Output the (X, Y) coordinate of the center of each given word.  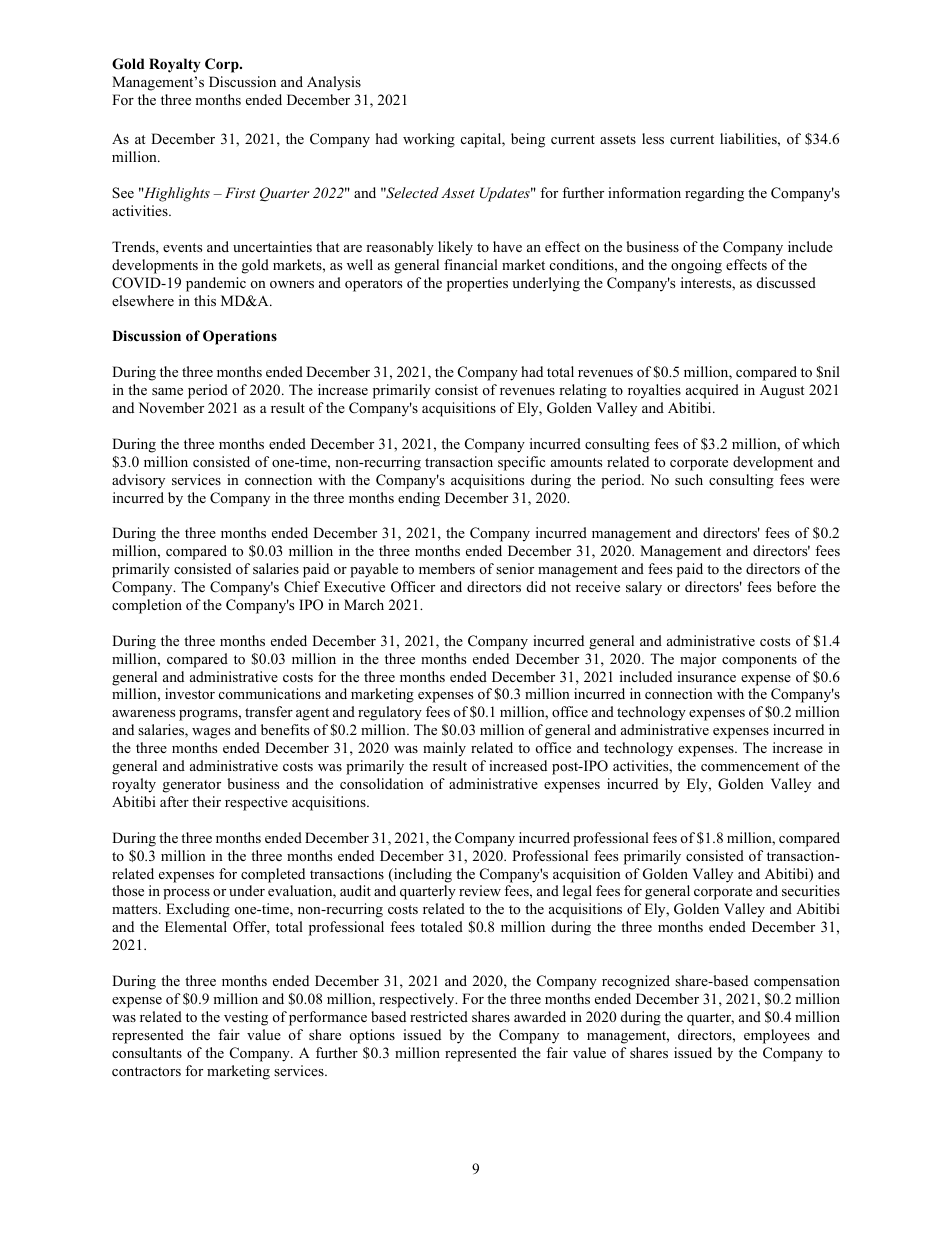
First (240, 192)
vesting (246, 1018)
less (653, 138)
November (171, 407)
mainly (444, 749)
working (429, 140)
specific (521, 463)
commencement (750, 766)
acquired (712, 391)
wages (211, 733)
